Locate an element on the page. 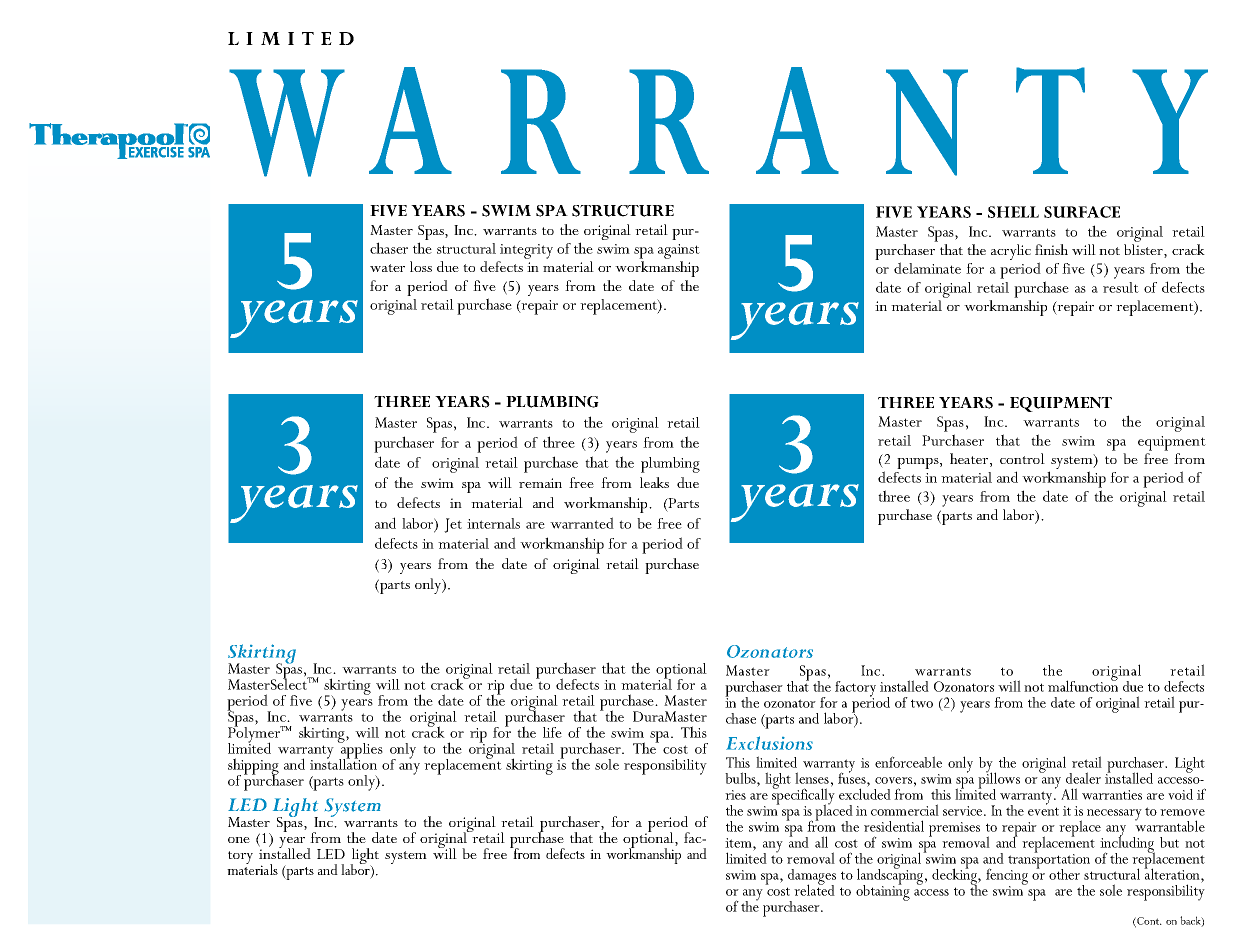 Image resolution: width=1233 pixels, height=952 pixels. against is located at coordinates (679, 251).
